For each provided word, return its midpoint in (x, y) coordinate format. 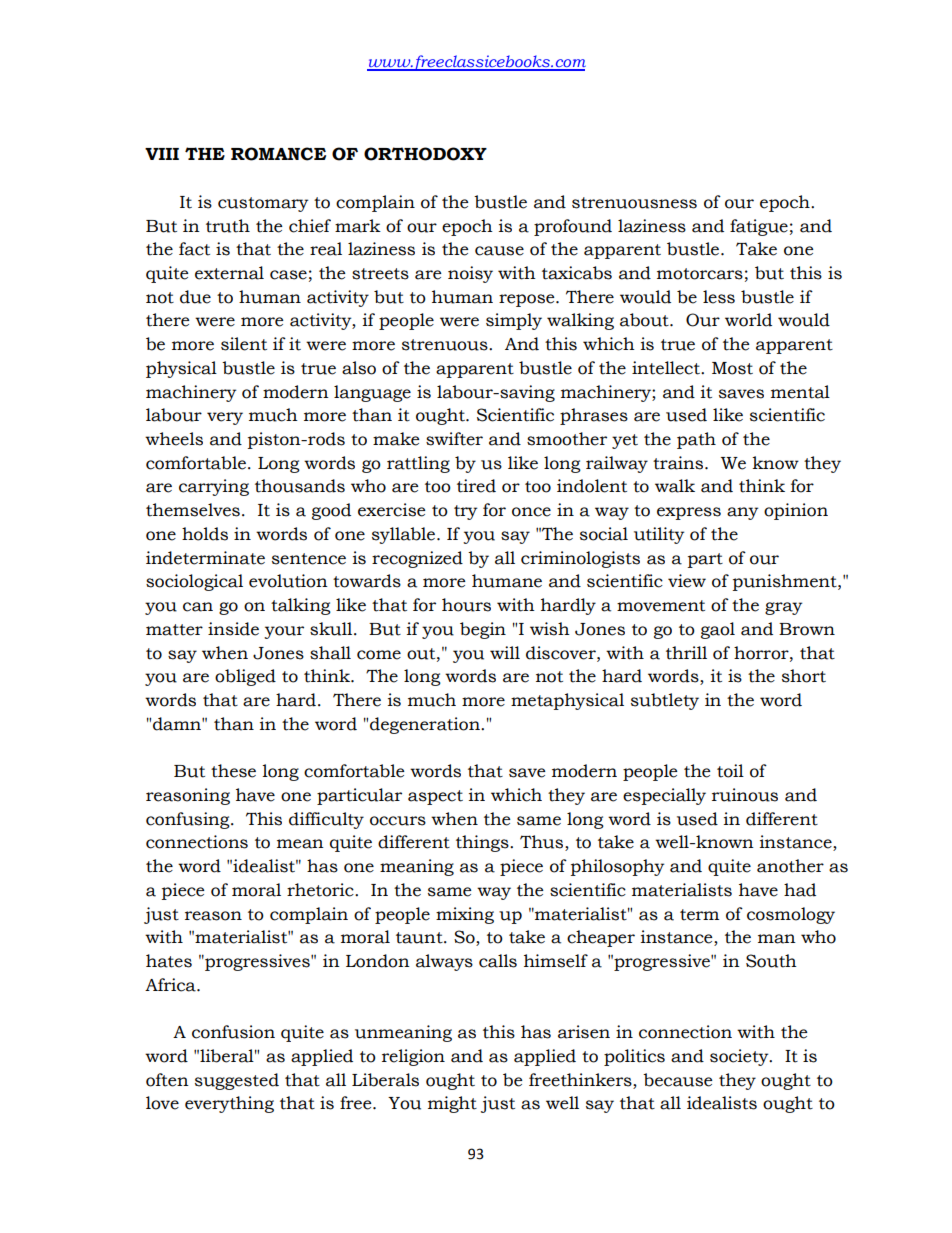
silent (244, 344)
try (465, 512)
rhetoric (321, 890)
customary (263, 204)
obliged (245, 677)
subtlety (665, 701)
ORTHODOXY (425, 154)
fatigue (759, 227)
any (742, 513)
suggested (237, 1081)
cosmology (791, 915)
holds (205, 534)
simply (514, 321)
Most (732, 368)
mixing (465, 915)
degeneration (426, 725)
